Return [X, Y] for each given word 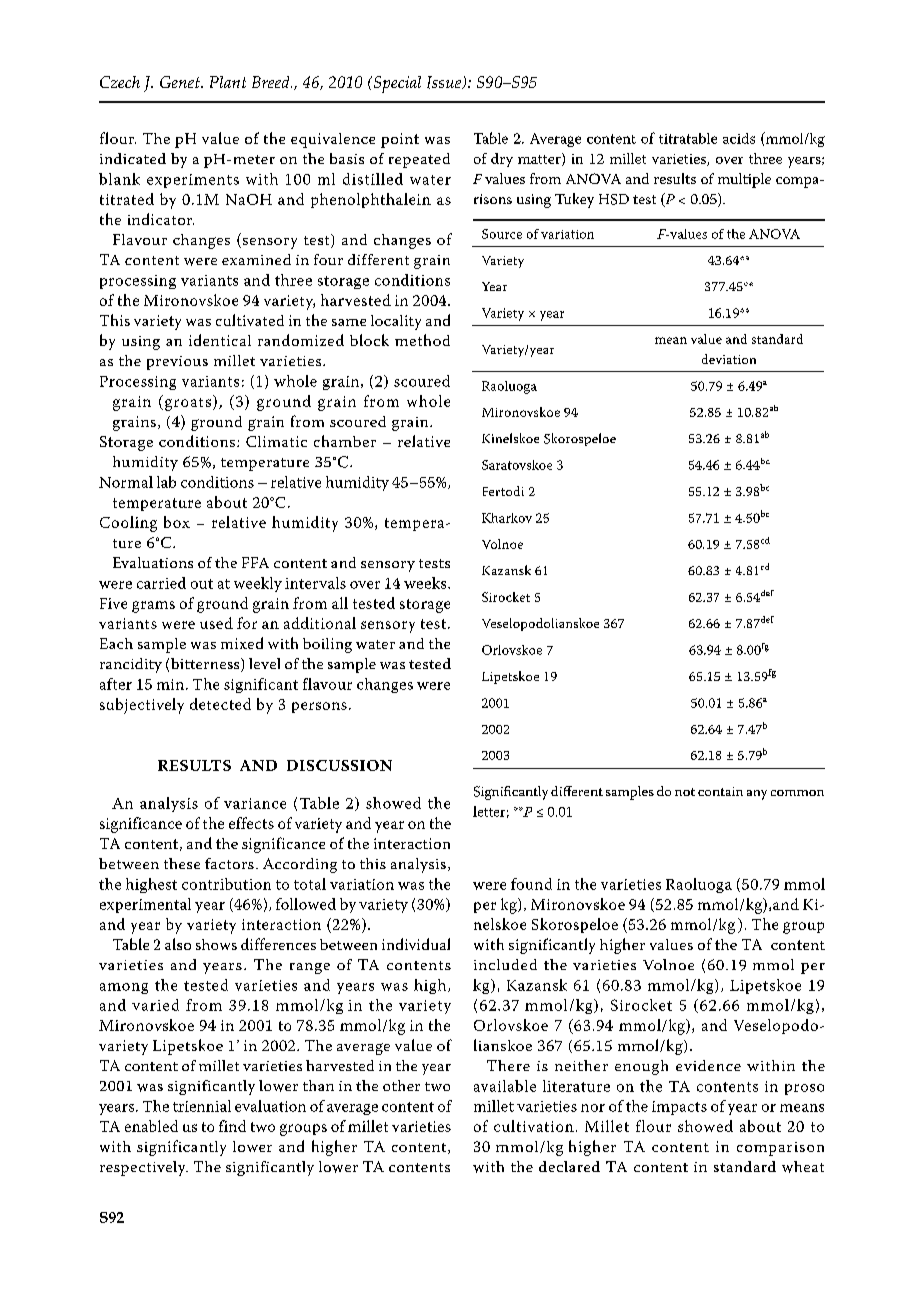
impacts [679, 1108]
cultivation [534, 1126]
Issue [445, 82]
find [232, 1126]
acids [739, 138]
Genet [181, 82]
